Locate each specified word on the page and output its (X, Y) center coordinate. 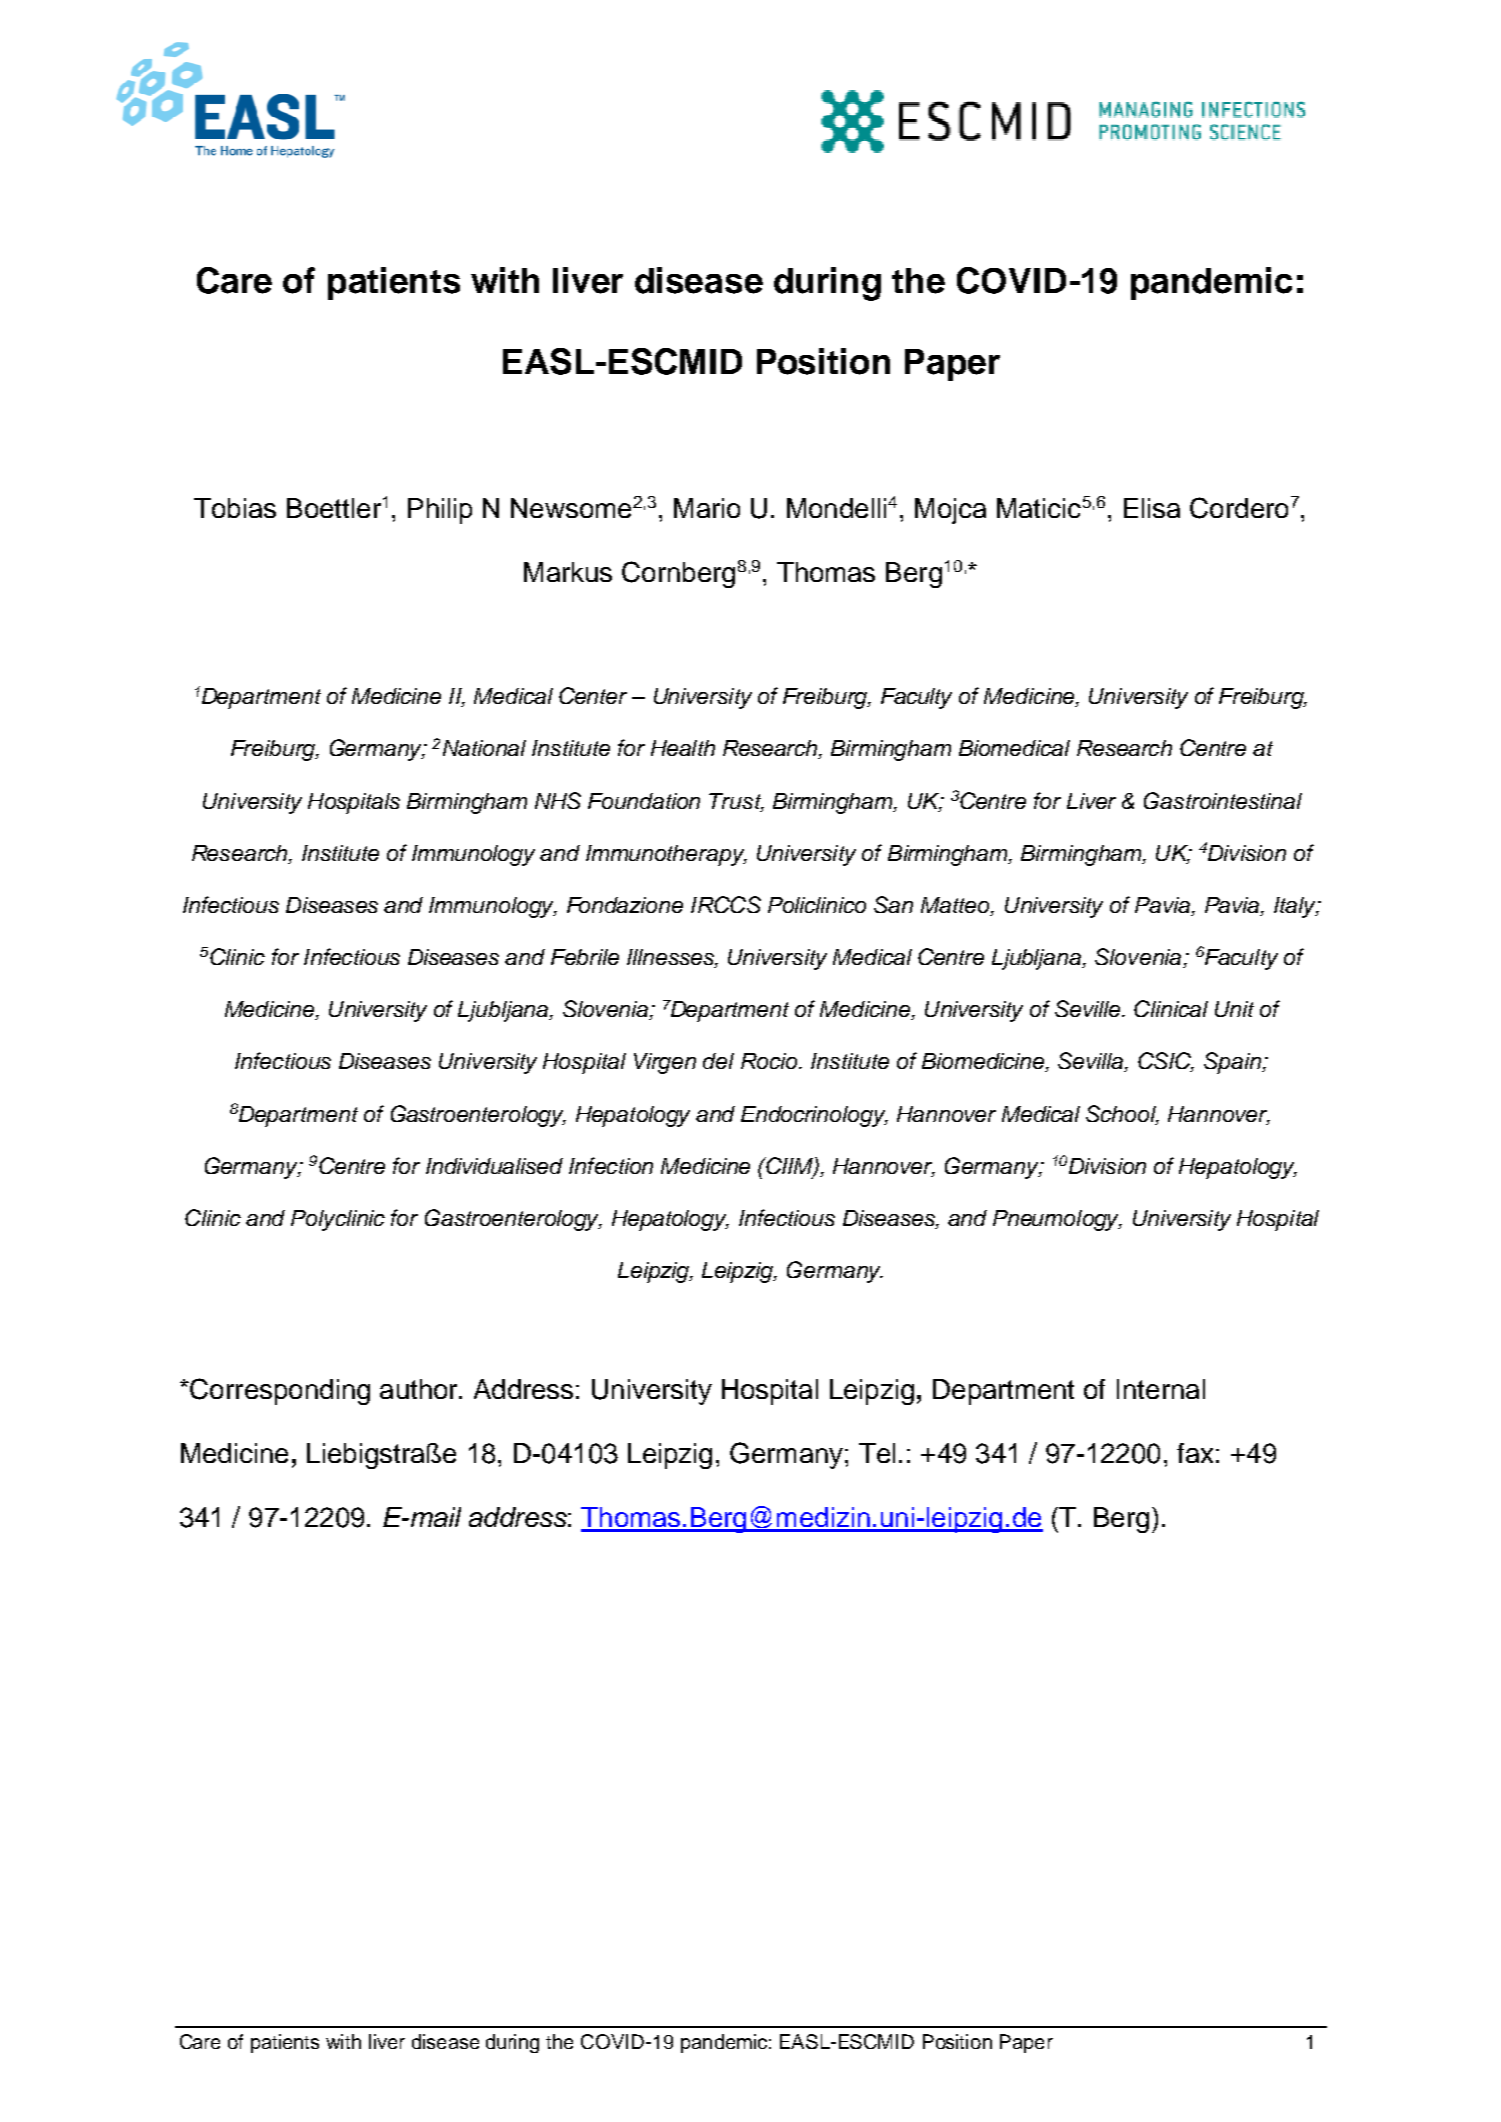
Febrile (585, 957)
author (420, 1389)
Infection (611, 1165)
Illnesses (671, 958)
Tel (877, 1453)
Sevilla (1092, 1062)
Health (683, 748)
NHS (558, 800)
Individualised (494, 1166)
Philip (440, 511)
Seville (1089, 1008)
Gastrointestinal (1223, 800)
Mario (707, 508)
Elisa (1152, 508)
